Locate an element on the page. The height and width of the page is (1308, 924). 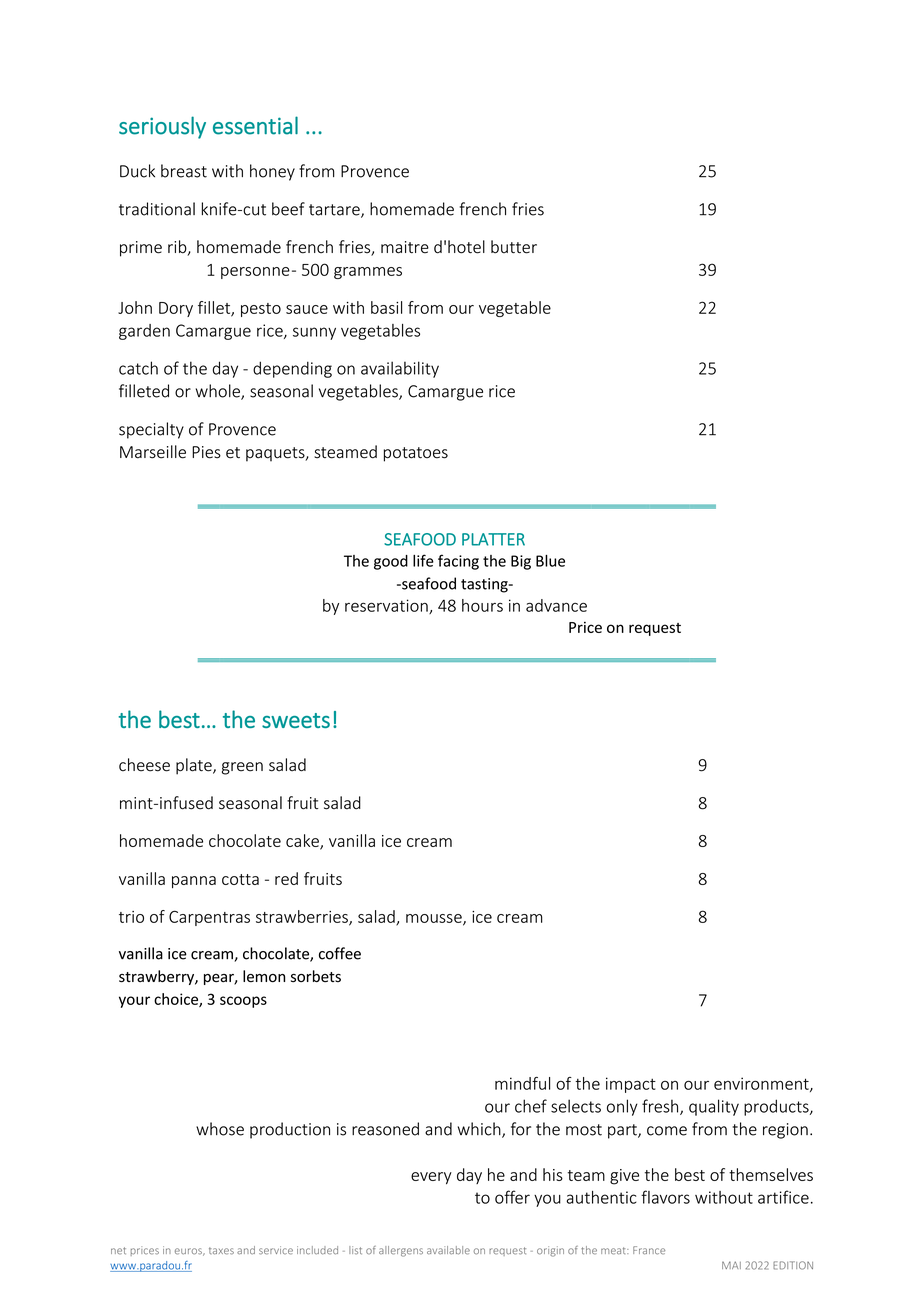
basil is located at coordinates (386, 307).
